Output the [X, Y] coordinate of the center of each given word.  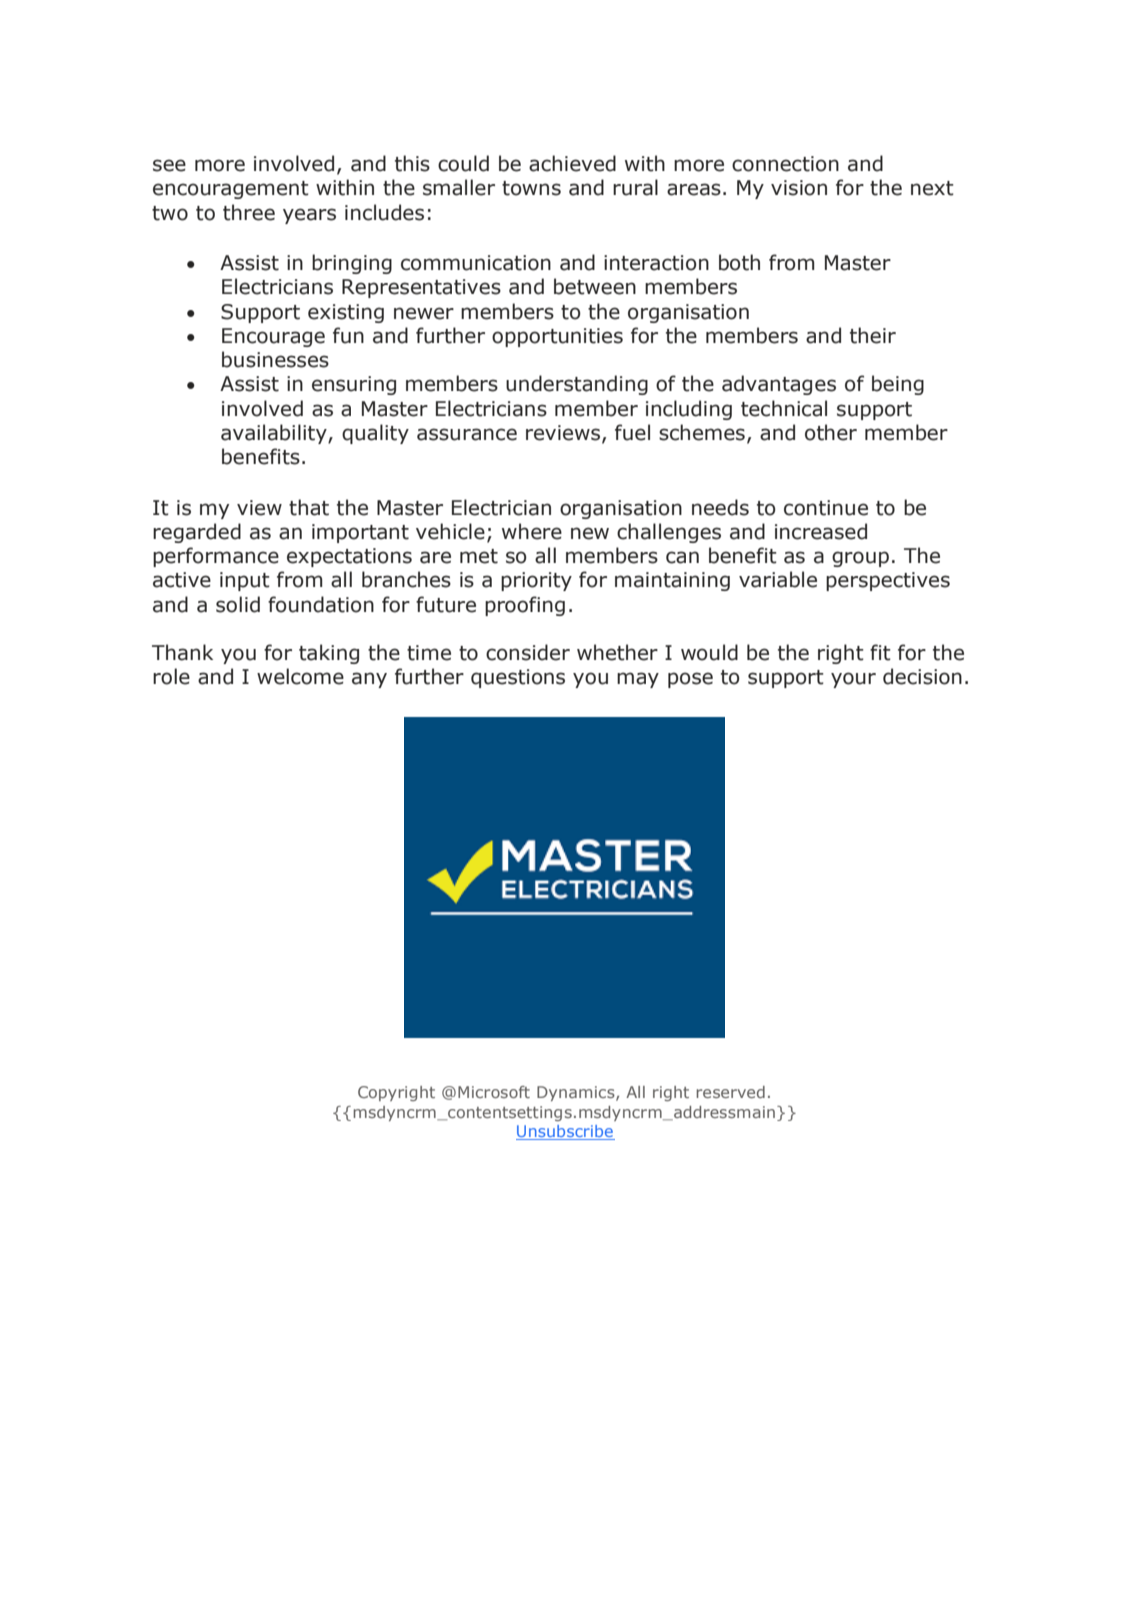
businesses [275, 359]
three [249, 212]
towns [531, 188]
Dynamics [577, 1093]
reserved [730, 1092]
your [853, 680]
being [898, 385]
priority [536, 581]
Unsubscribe [565, 1132]
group [860, 559]
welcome [300, 676]
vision [799, 188]
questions [518, 678]
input [245, 581]
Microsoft [494, 1092]
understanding [577, 385]
